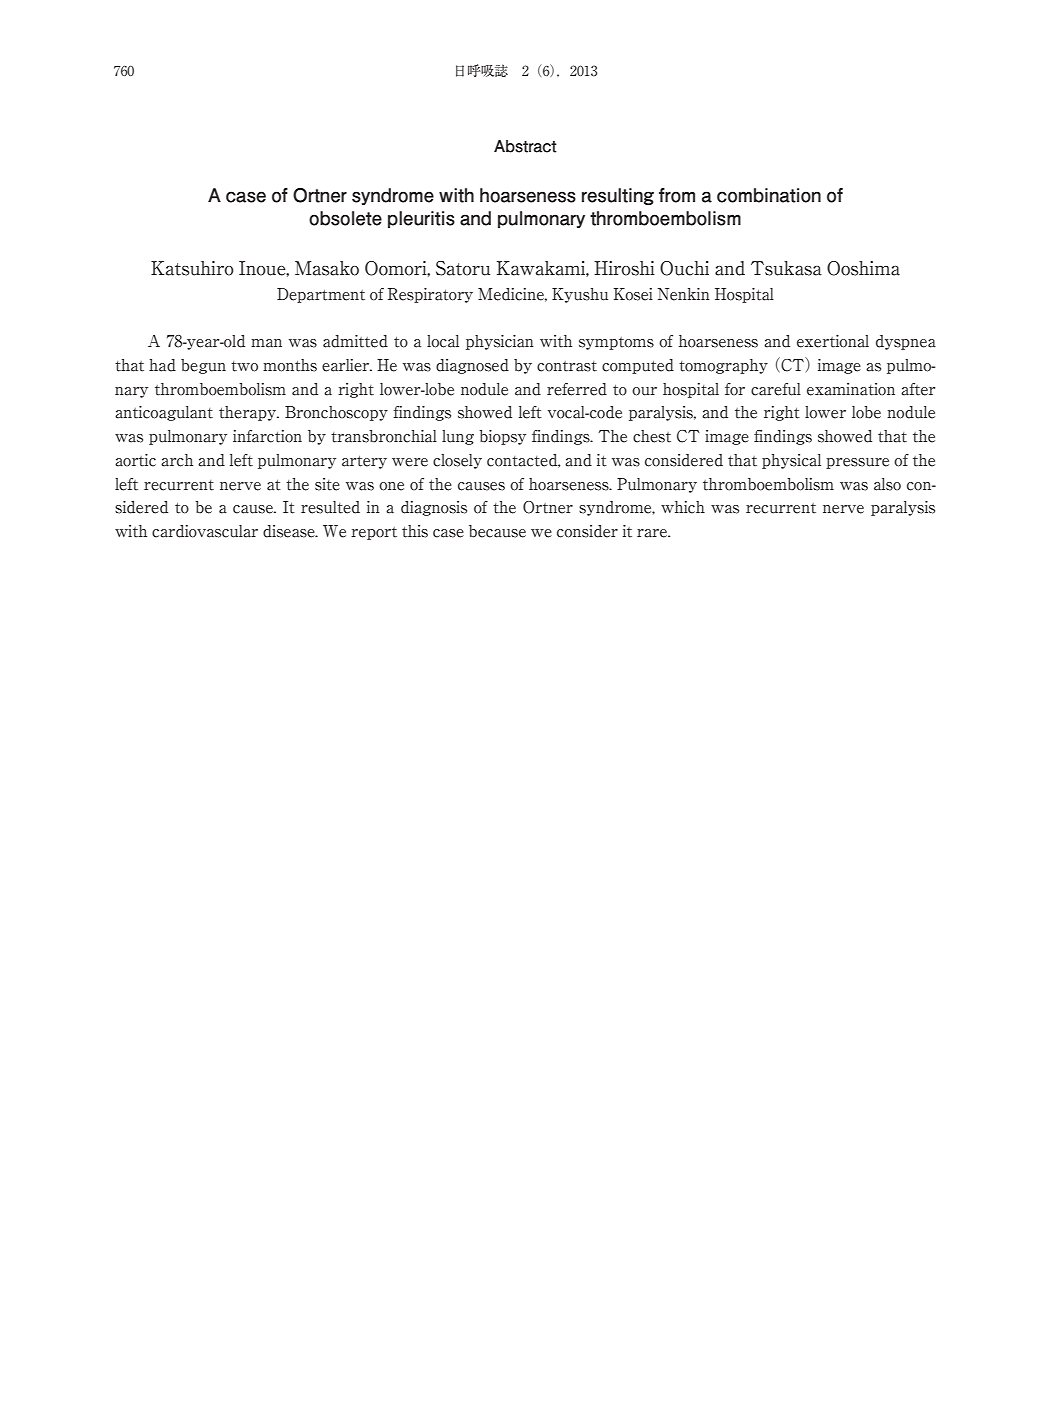  Describe the element at coordinates (463, 268) in the screenshot. I see `Satoru` at that location.
